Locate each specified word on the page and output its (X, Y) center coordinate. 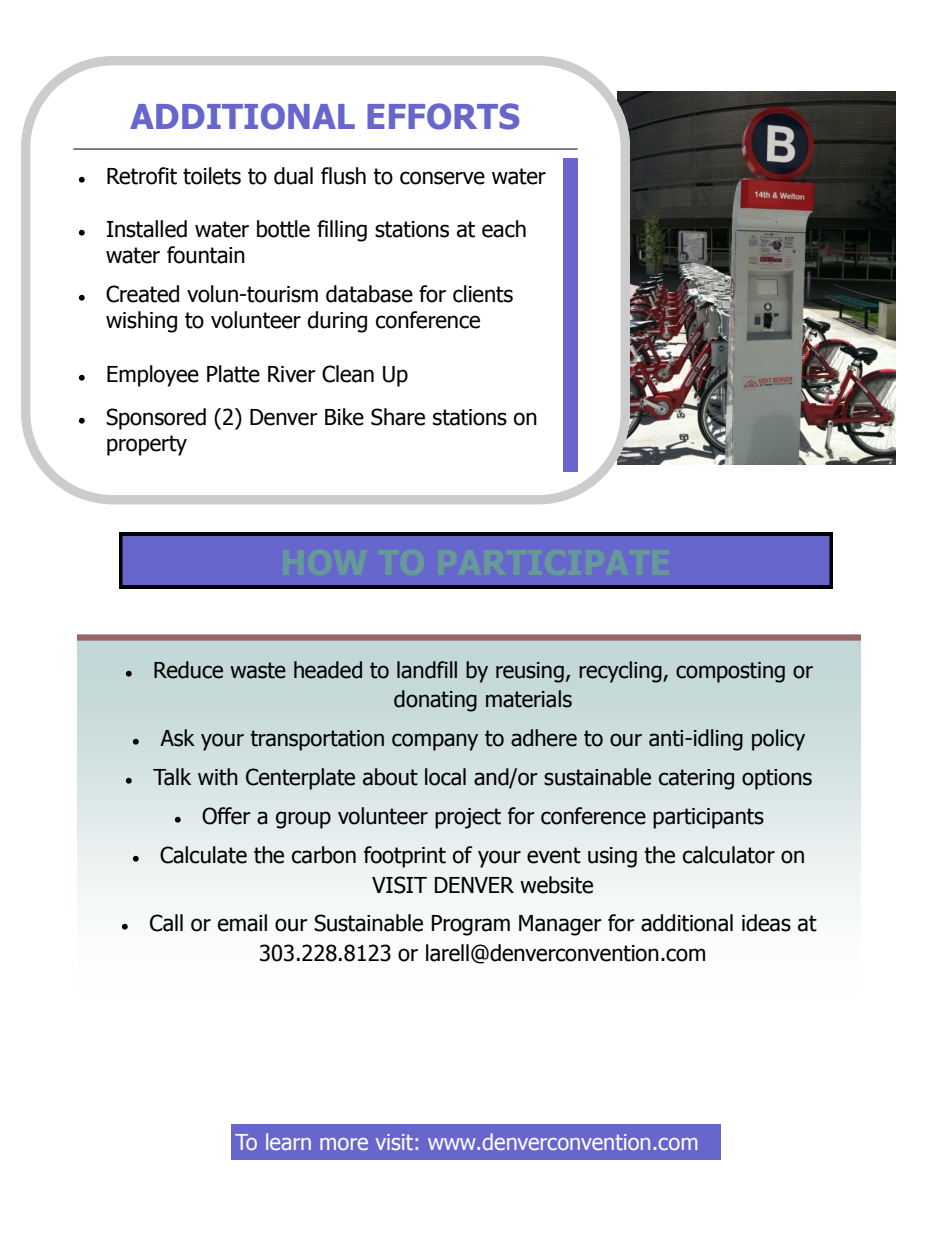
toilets (212, 176)
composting (730, 672)
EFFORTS (443, 116)
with (218, 777)
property (147, 445)
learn (288, 1141)
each (504, 229)
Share (398, 417)
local (445, 777)
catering (696, 779)
